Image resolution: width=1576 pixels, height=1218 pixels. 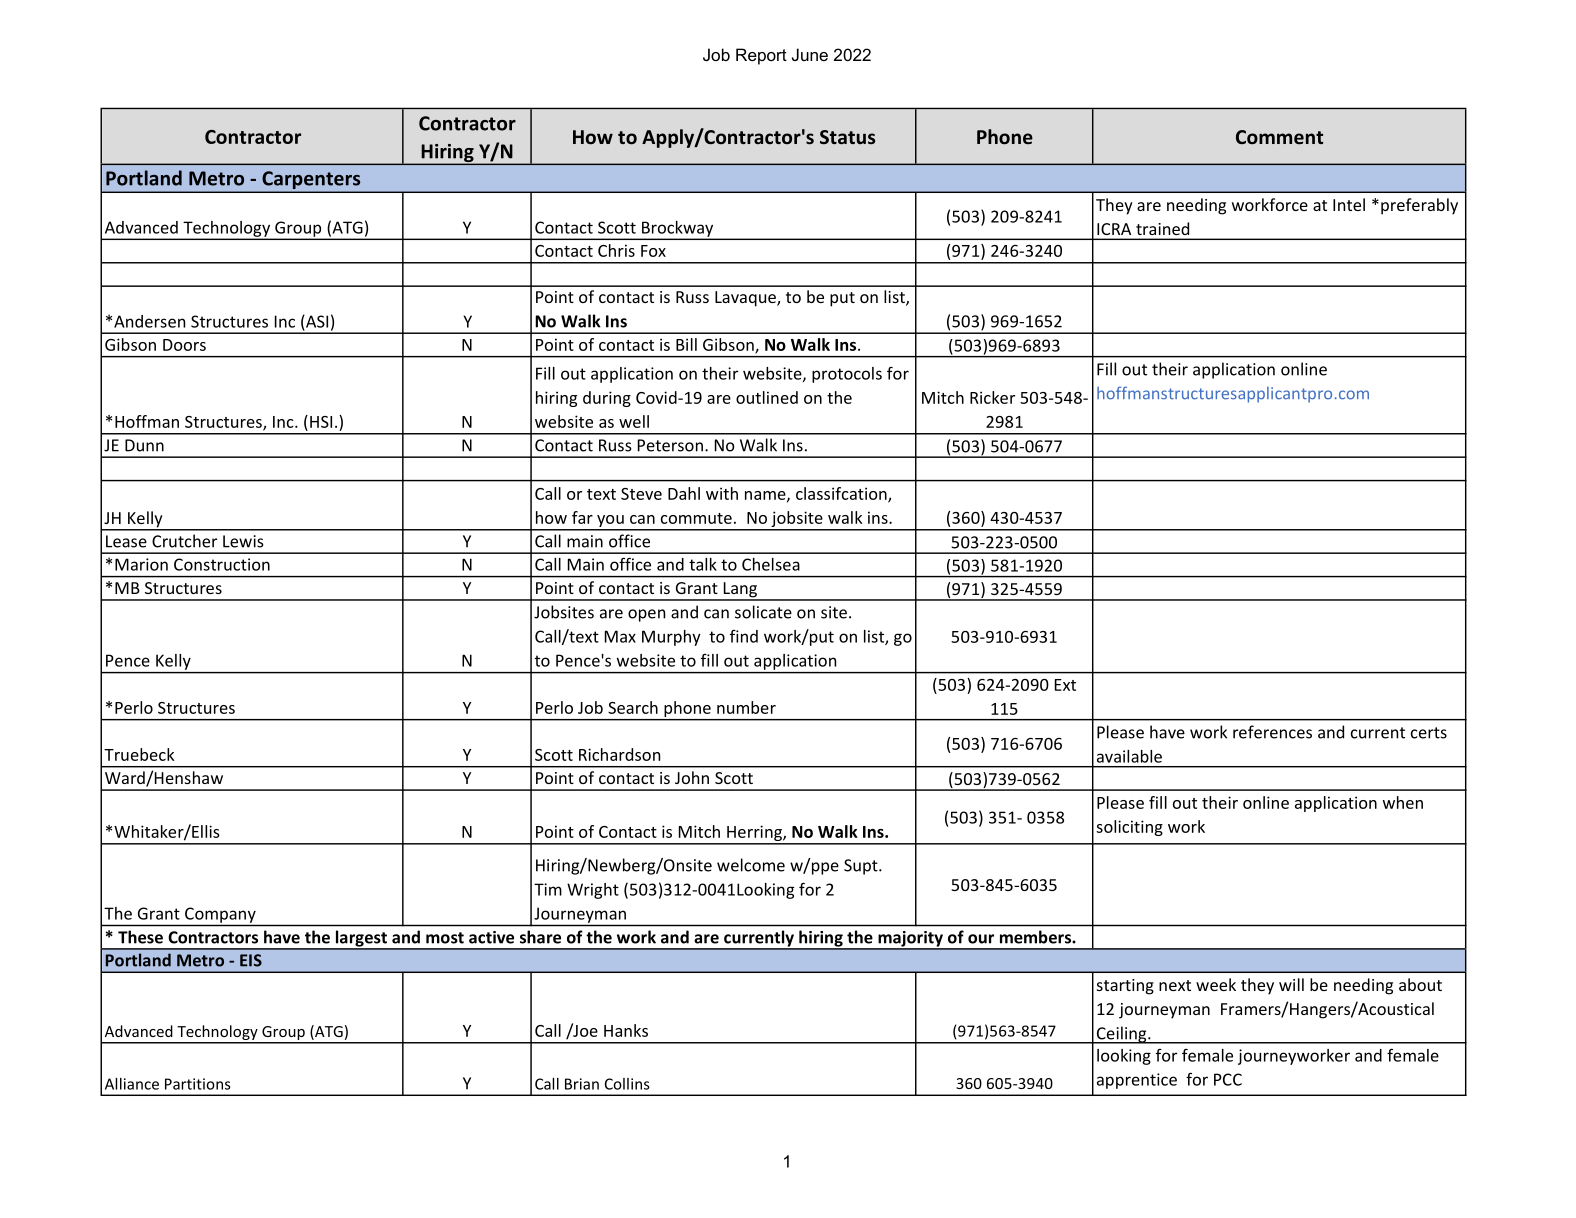 I want to click on Report, so click(x=761, y=56).
